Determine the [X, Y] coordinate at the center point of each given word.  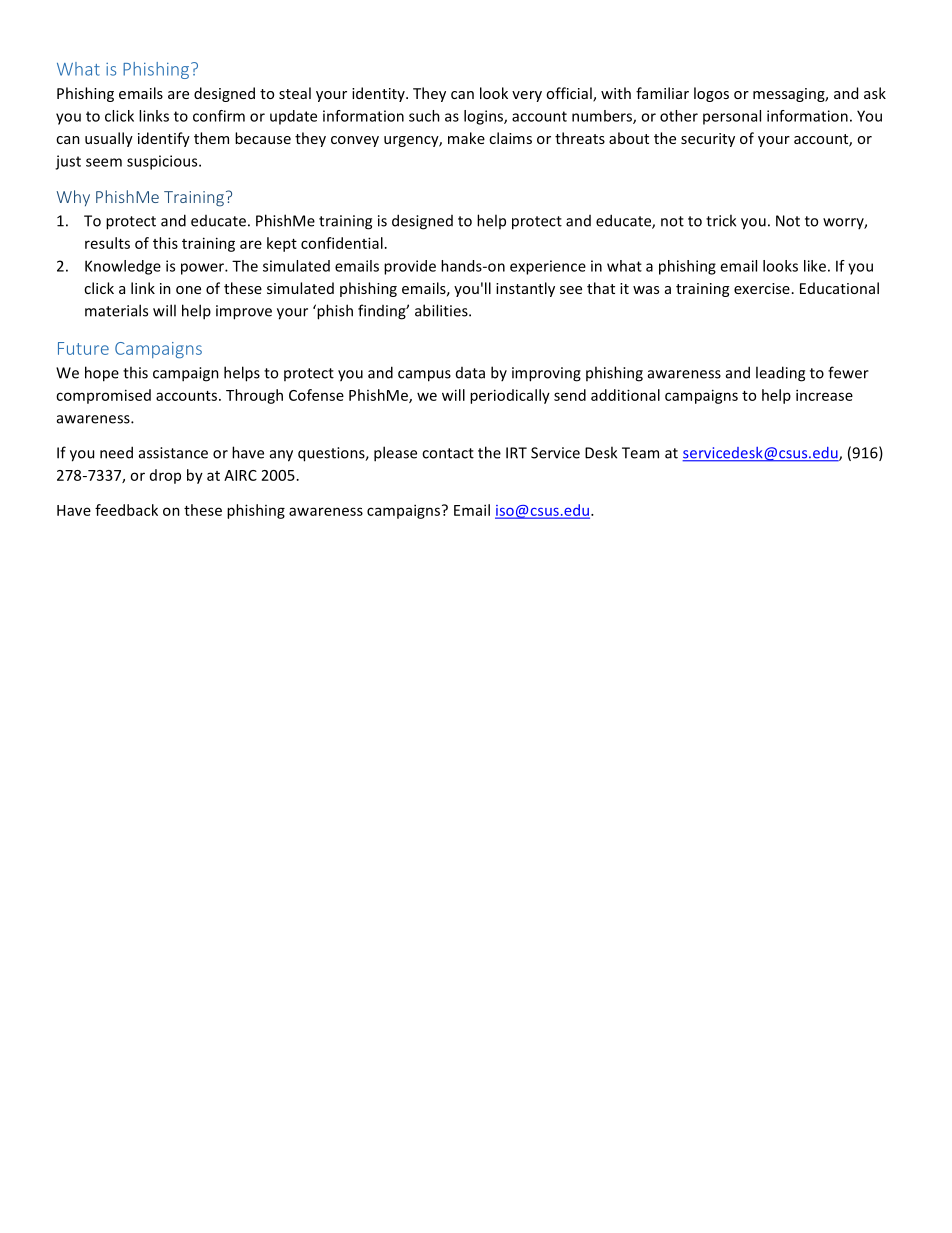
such [424, 116]
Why [73, 198]
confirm [219, 116]
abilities [442, 310]
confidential [342, 243]
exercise [762, 288]
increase [824, 395]
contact [448, 453]
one [188, 290]
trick [721, 220]
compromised [103, 396]
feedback [126, 510]
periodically [510, 396]
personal [732, 117]
